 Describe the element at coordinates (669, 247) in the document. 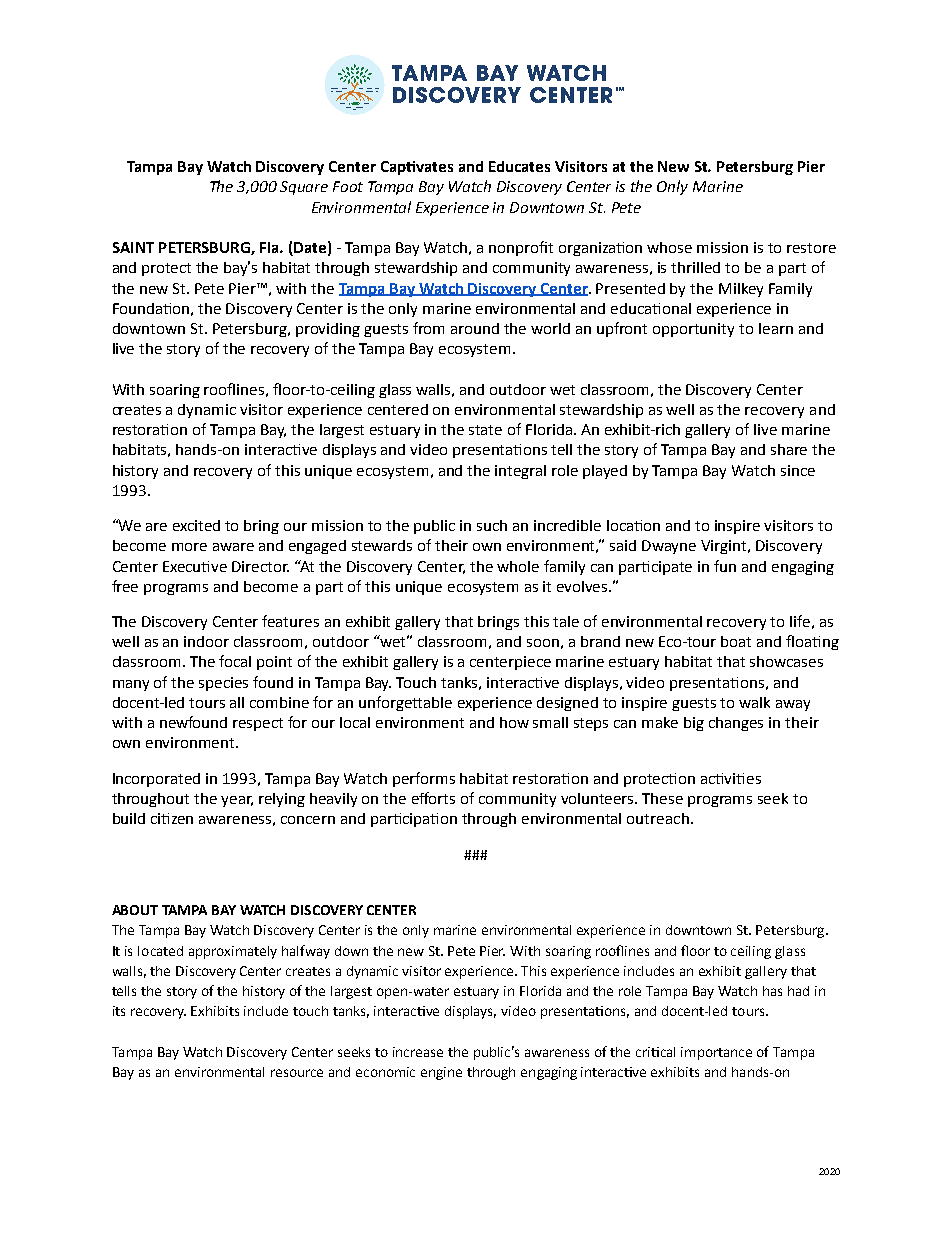

I see `whose` at that location.
